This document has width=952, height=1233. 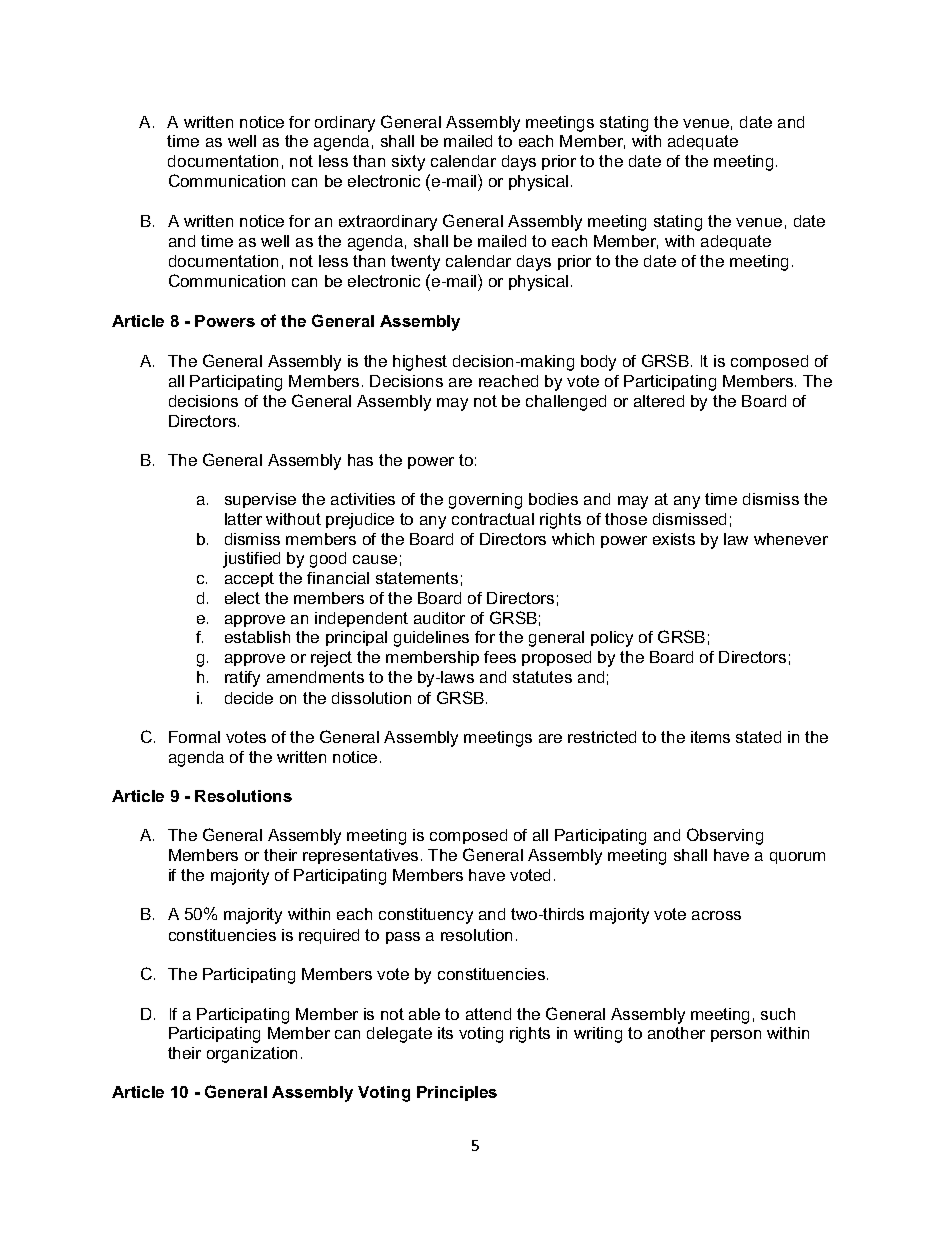 I want to click on body, so click(x=598, y=363).
